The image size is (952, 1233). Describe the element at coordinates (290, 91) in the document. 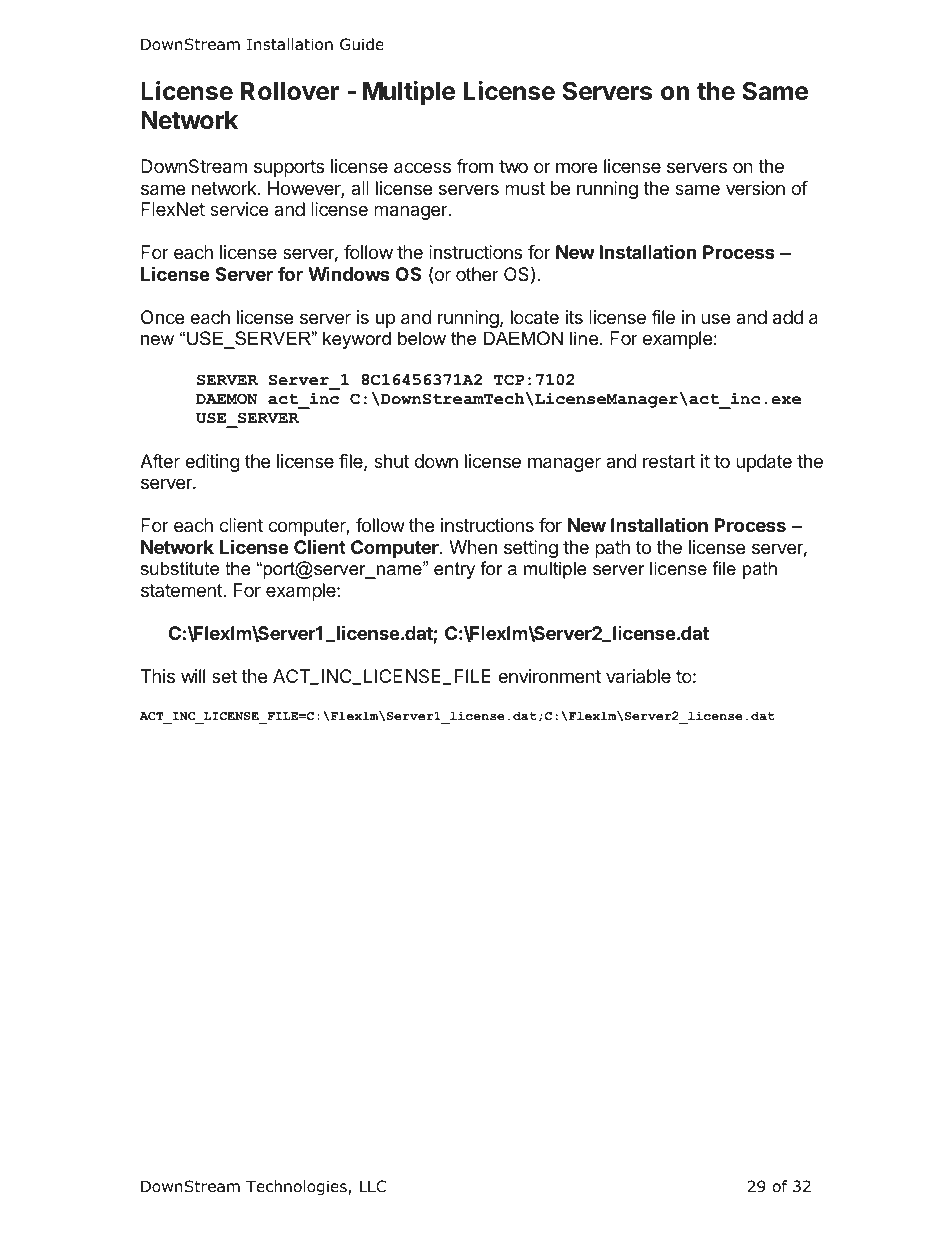

I see `Rollover` at that location.
